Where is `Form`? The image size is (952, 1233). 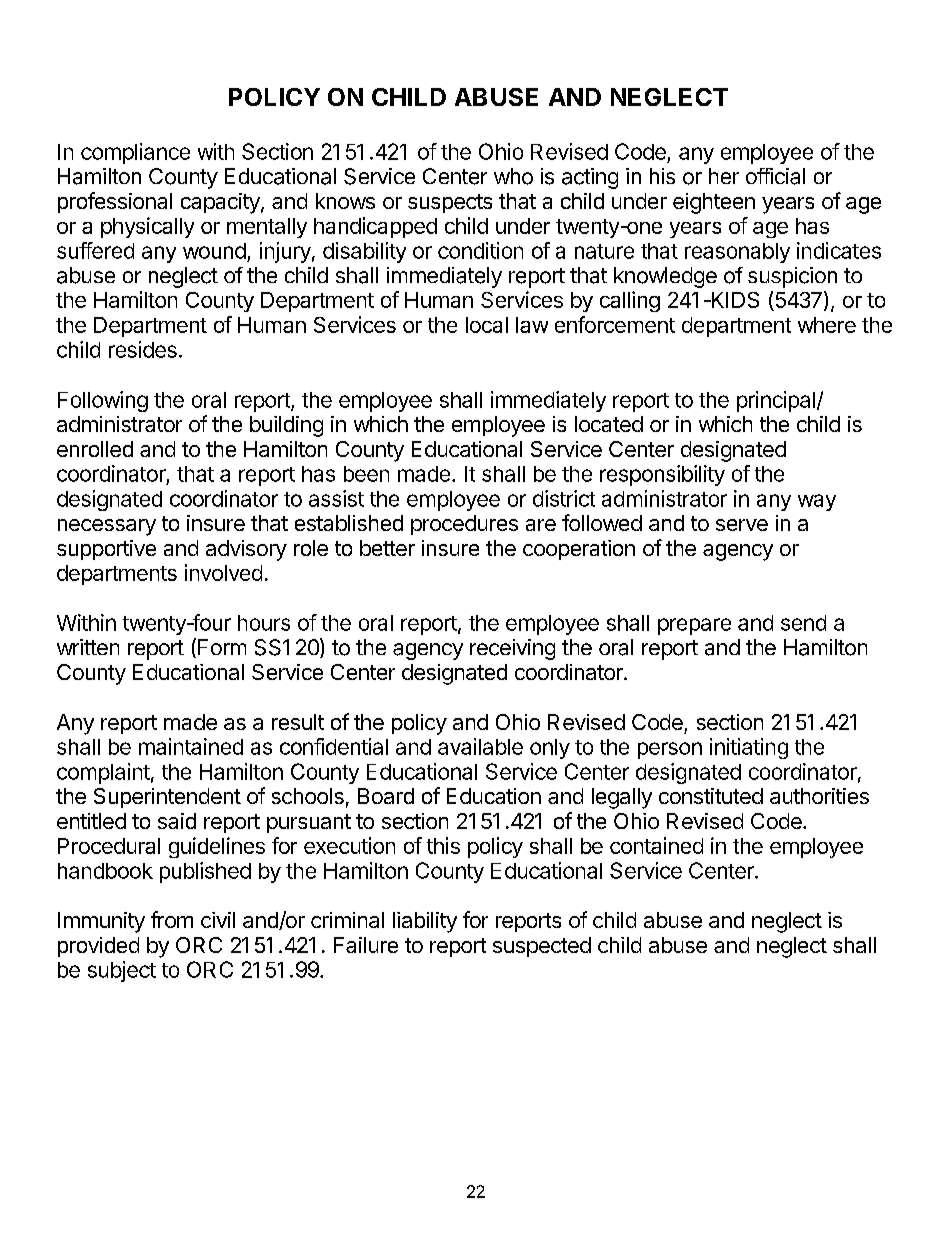 Form is located at coordinates (222, 647).
